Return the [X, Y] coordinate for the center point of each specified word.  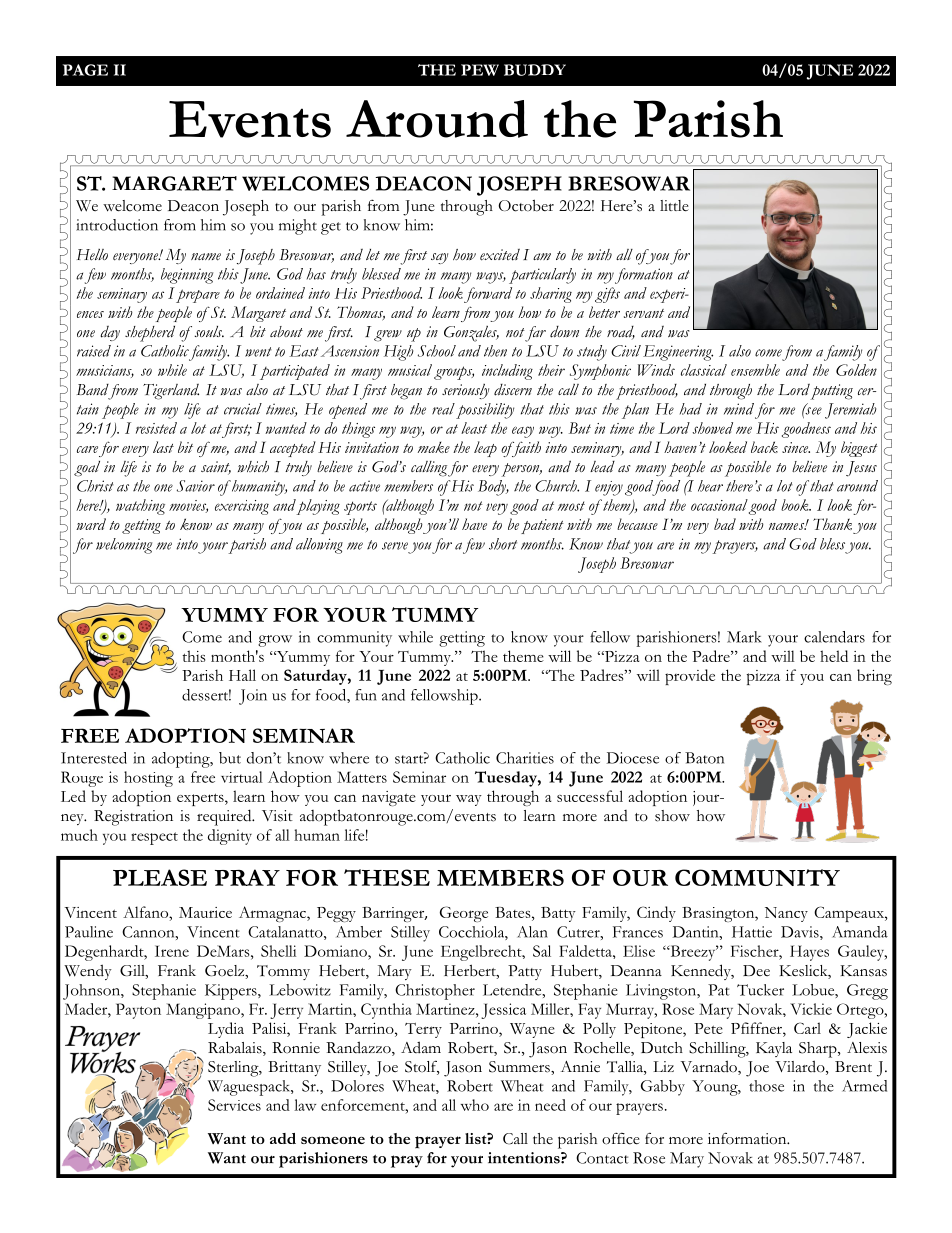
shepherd [150, 333]
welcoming [124, 546]
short [503, 544]
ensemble [755, 370]
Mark [744, 637]
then [495, 351]
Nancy [786, 914]
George [464, 914]
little [674, 206]
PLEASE [160, 877]
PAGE [85, 70]
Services [234, 1105]
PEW [480, 70]
